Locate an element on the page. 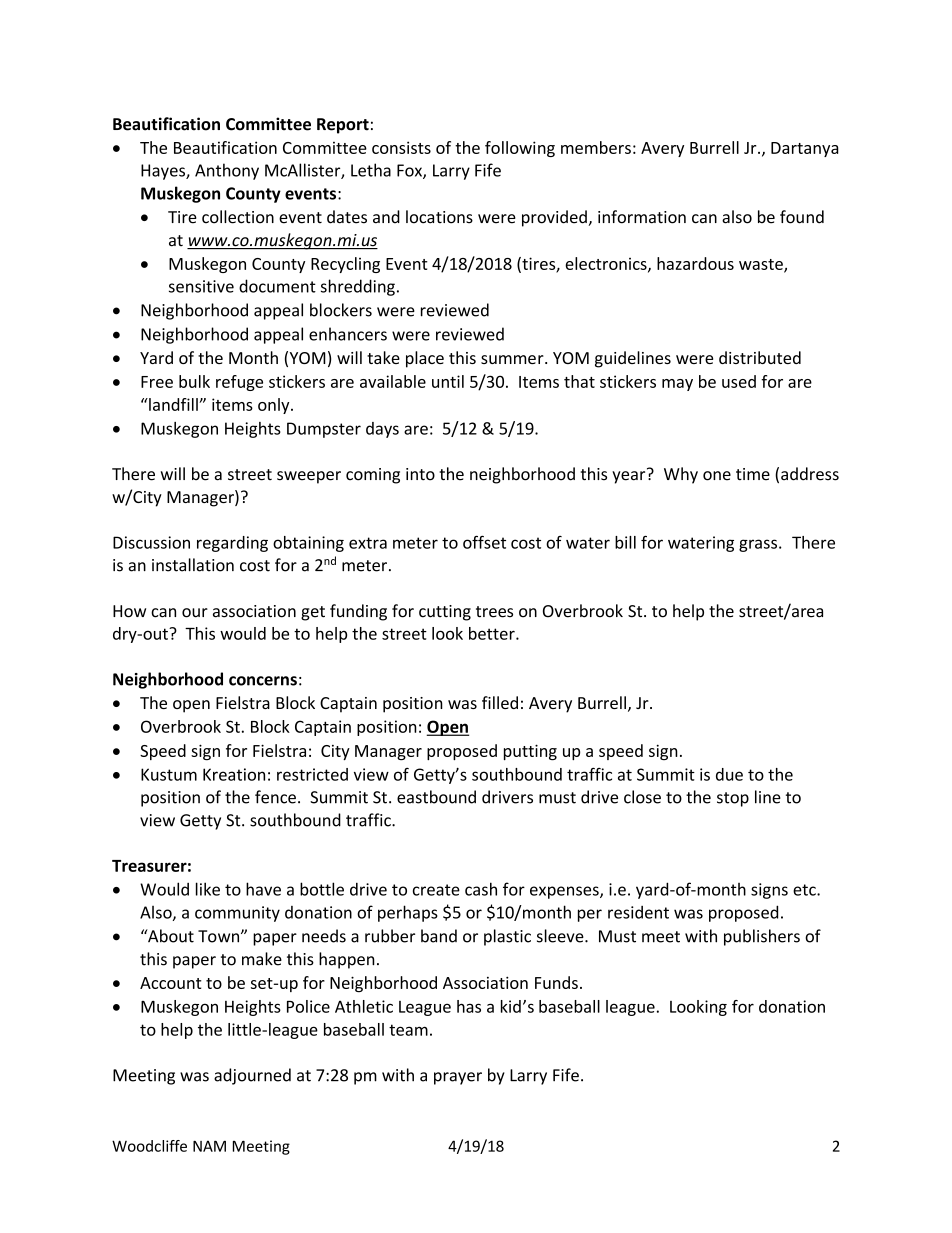 This document has height=1233, width=952. better is located at coordinates (493, 633).
